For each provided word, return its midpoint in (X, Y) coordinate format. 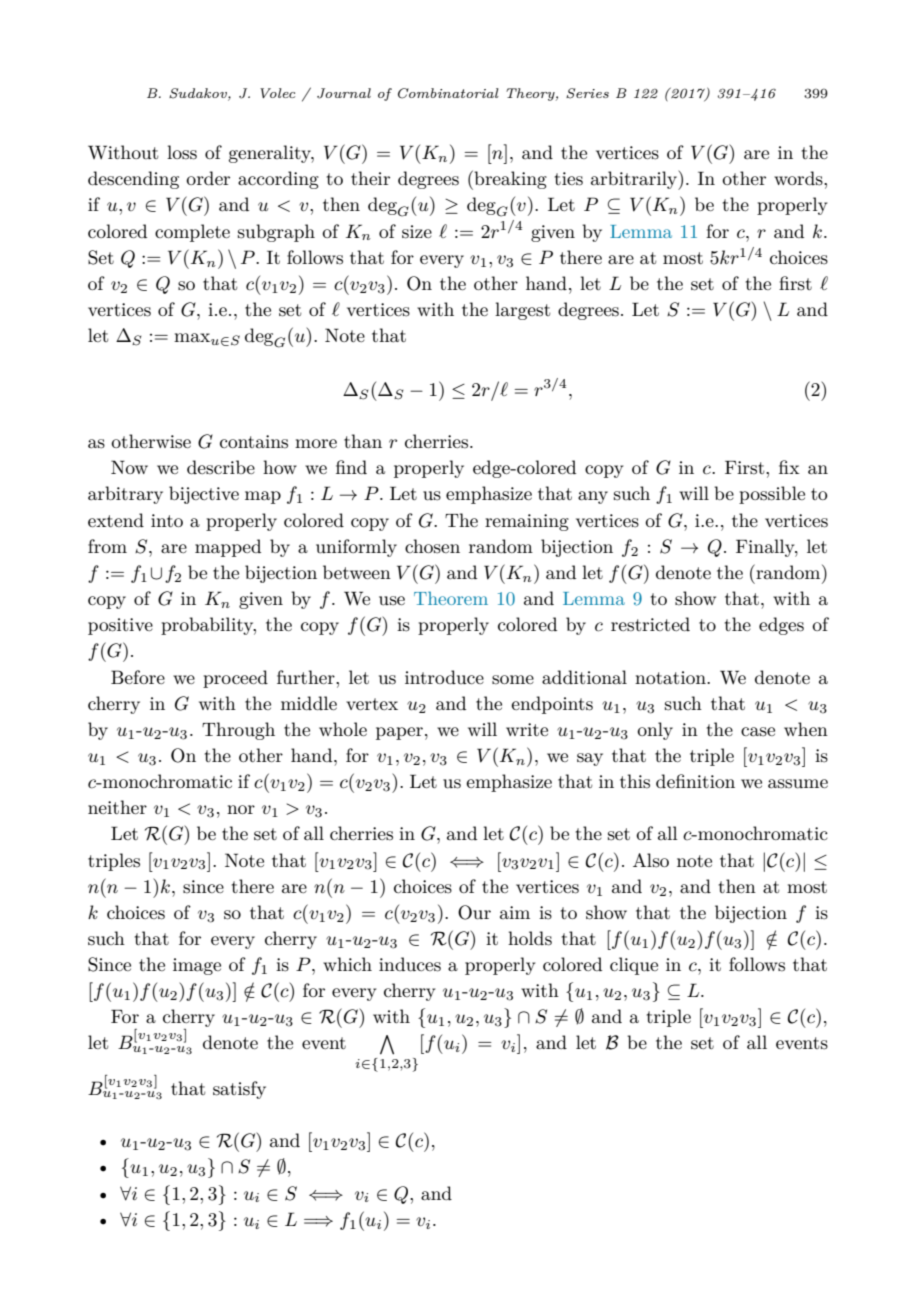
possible (772, 495)
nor (241, 809)
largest (522, 311)
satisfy (239, 1090)
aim (515, 912)
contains (254, 442)
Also (651, 860)
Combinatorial (448, 93)
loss (182, 152)
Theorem (451, 598)
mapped (228, 548)
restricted (650, 624)
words (799, 178)
